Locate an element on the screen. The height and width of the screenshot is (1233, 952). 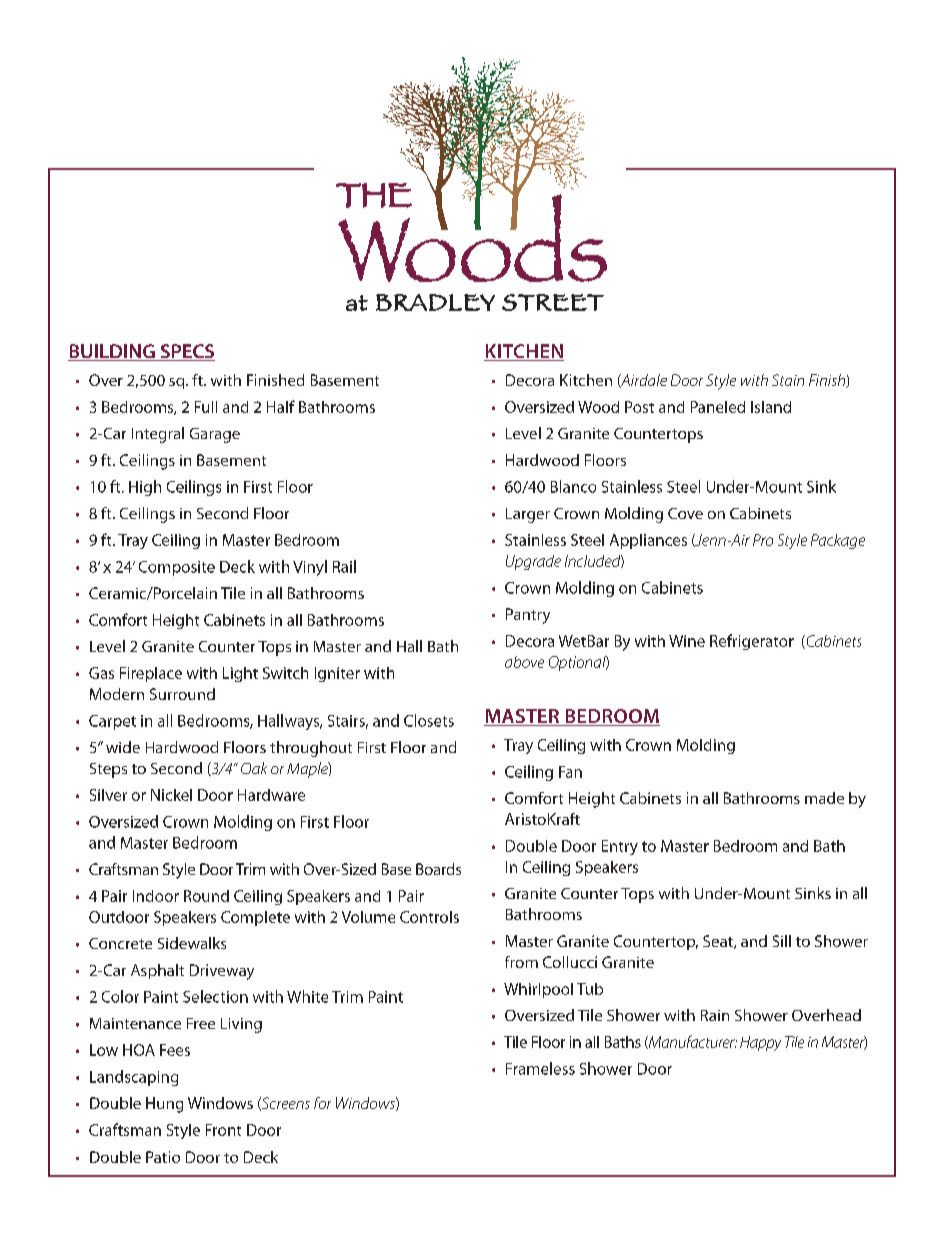
Island is located at coordinates (771, 407).
